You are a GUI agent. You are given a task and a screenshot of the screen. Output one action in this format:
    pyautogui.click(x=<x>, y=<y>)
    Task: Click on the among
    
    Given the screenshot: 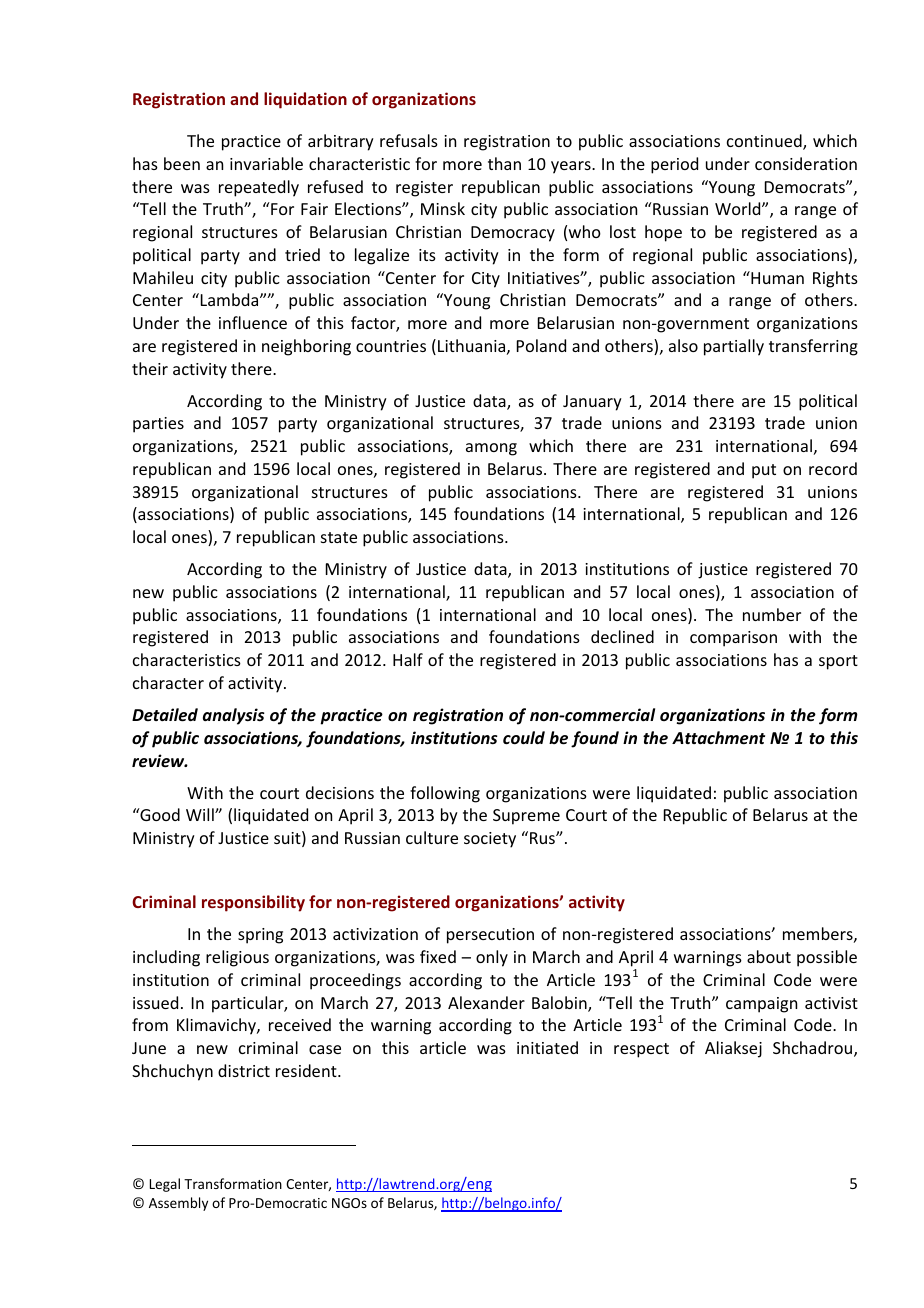 What is the action you would take?
    pyautogui.click(x=491, y=449)
